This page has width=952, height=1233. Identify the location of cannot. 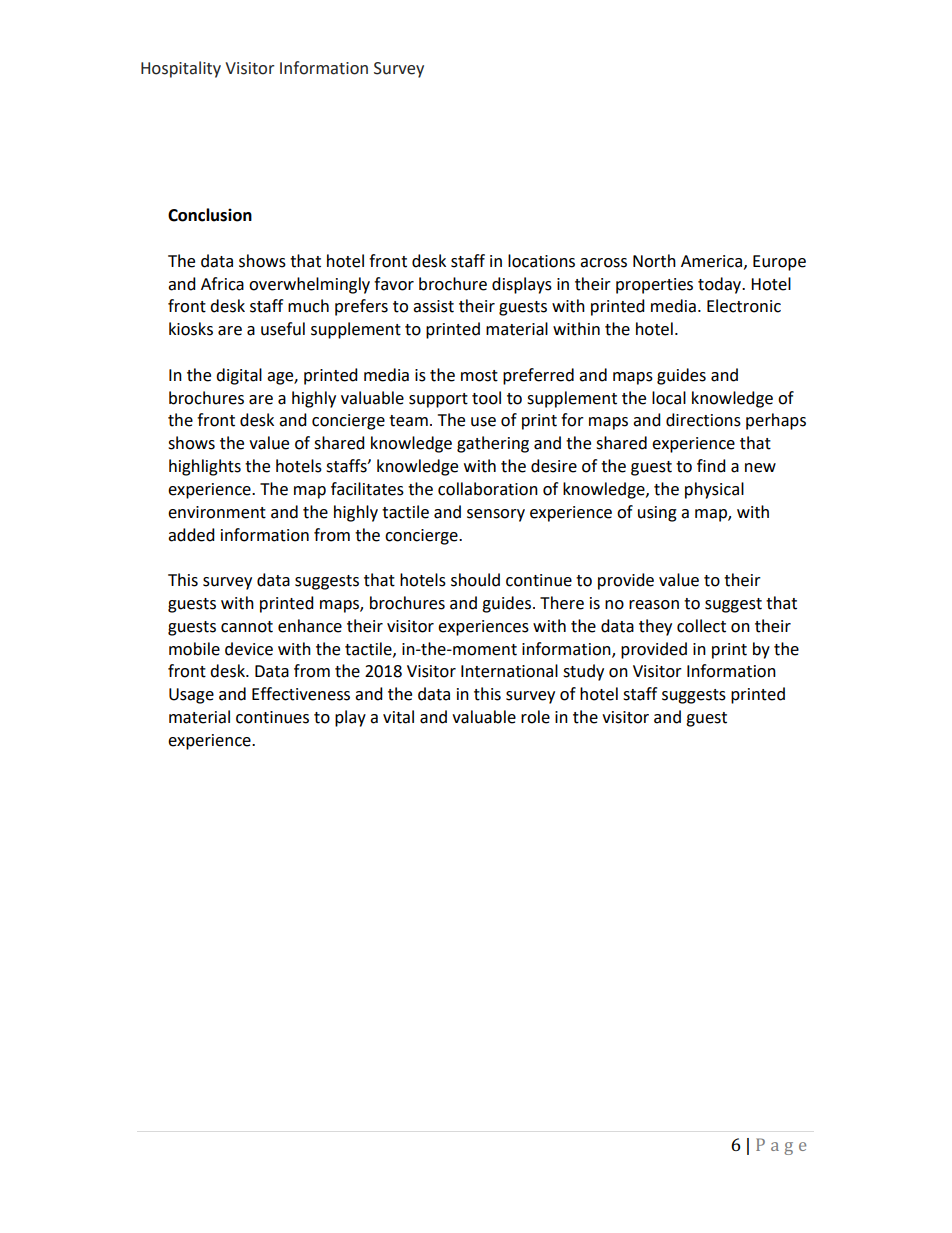
(247, 627).
